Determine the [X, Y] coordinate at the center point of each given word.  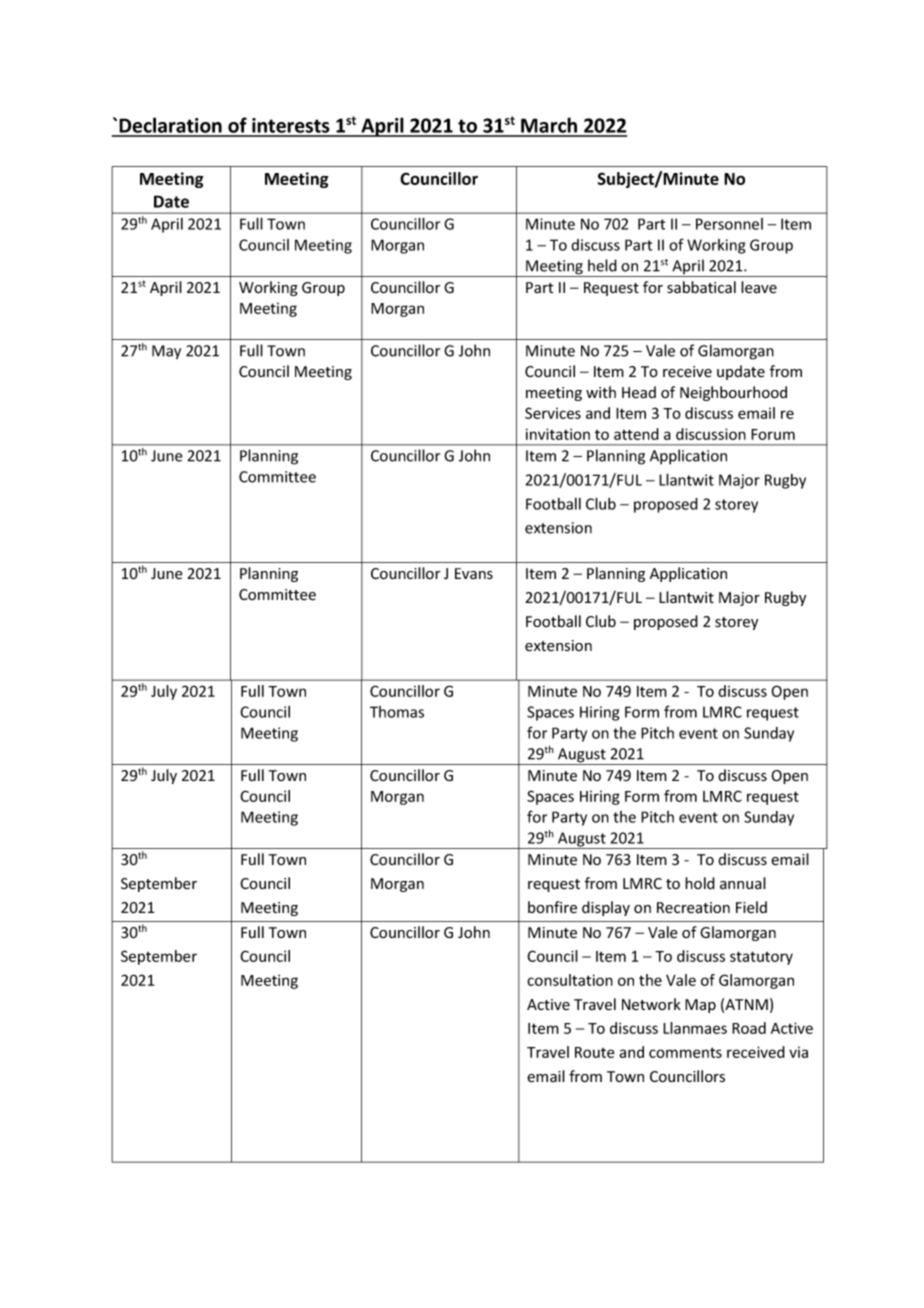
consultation [570, 980]
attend [636, 434]
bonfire [552, 907]
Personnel [729, 224]
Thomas [397, 712]
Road [749, 1028]
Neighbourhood [733, 393]
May [166, 352]
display [606, 908]
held [602, 265]
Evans [474, 574]
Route [594, 1052]
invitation [558, 434]
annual [743, 883]
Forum [773, 434]
